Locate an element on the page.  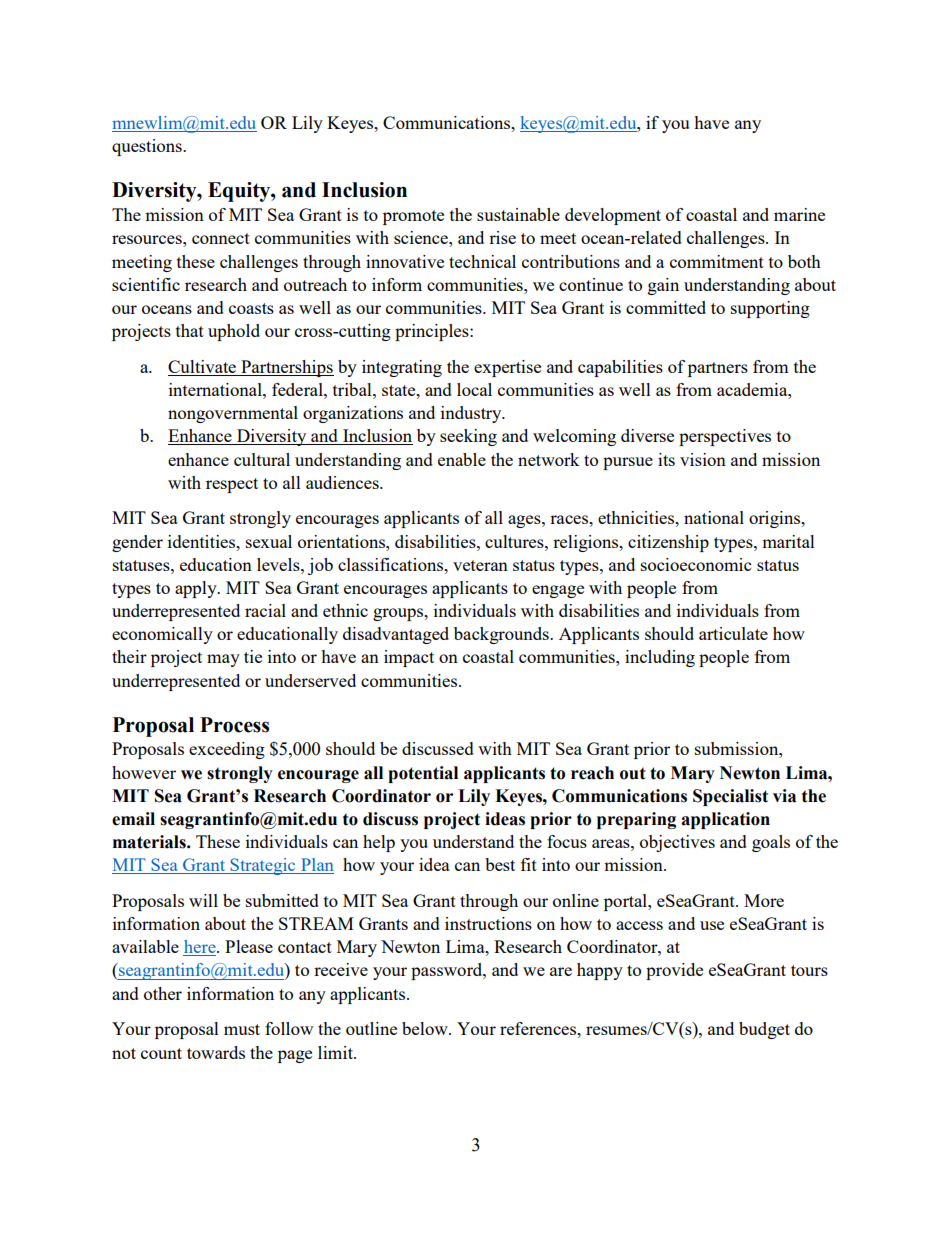
sustainable is located at coordinates (518, 214).
